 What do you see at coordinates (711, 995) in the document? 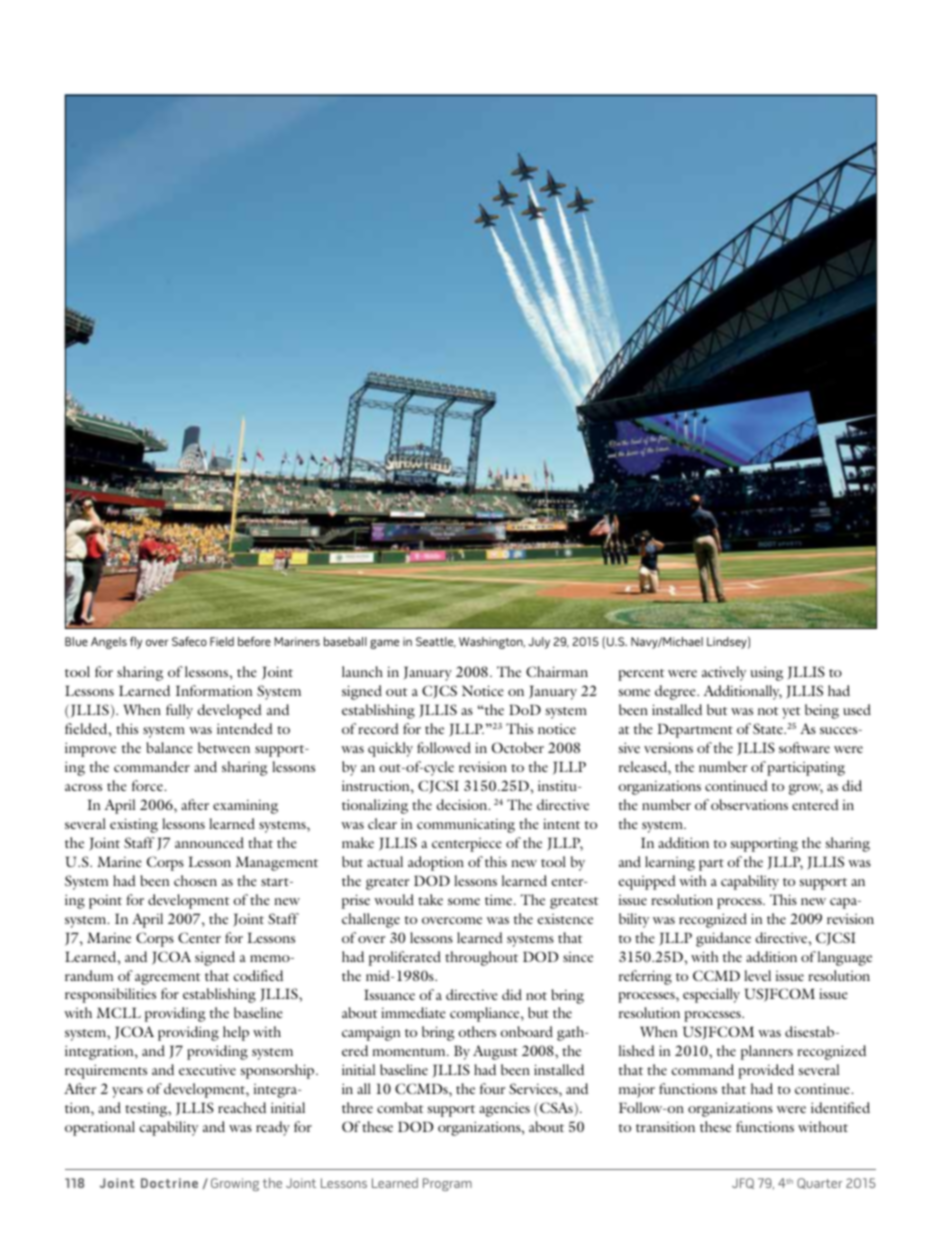
I see `especially` at bounding box center [711, 995].
